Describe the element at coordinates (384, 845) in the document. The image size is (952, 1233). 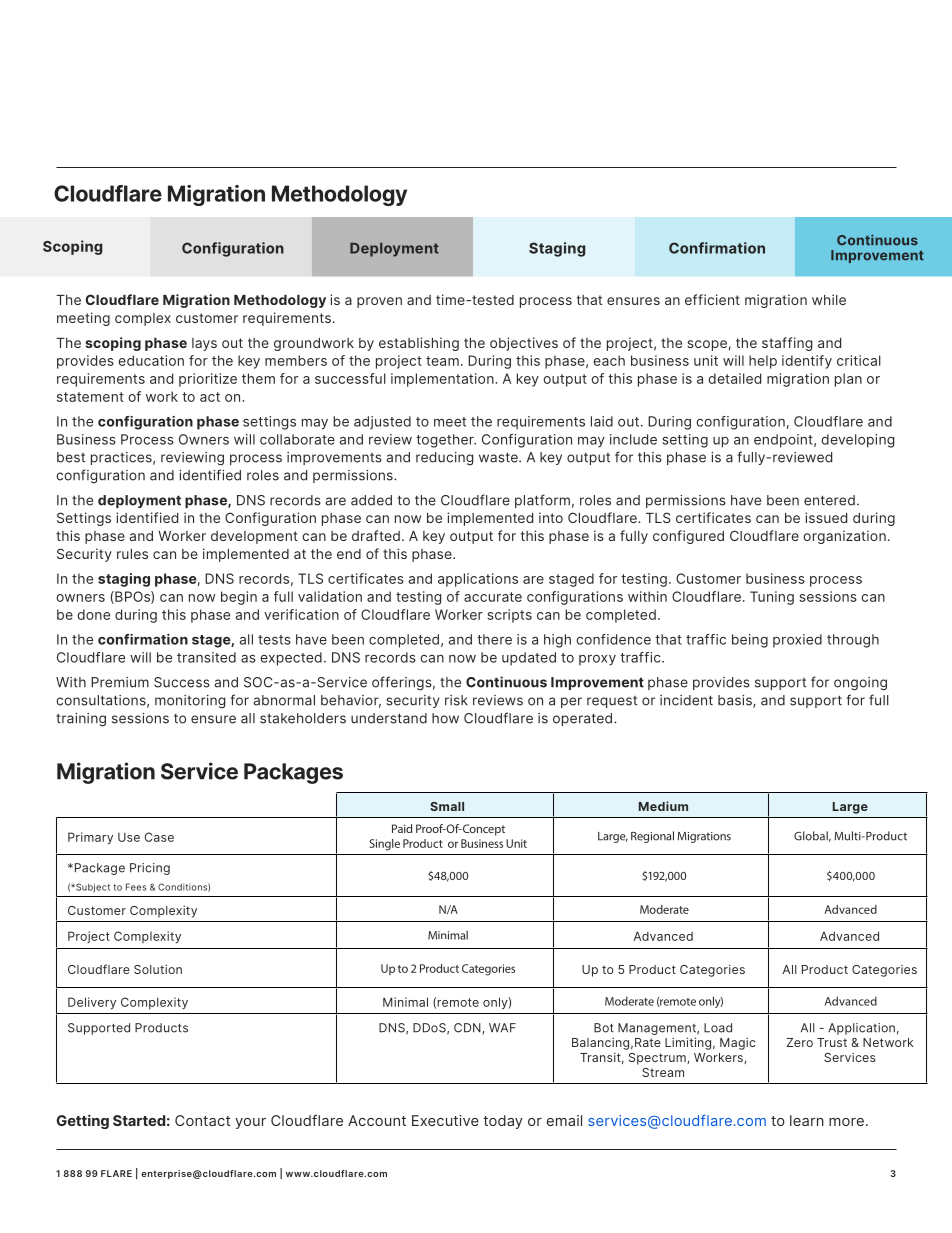
I see `Single` at that location.
